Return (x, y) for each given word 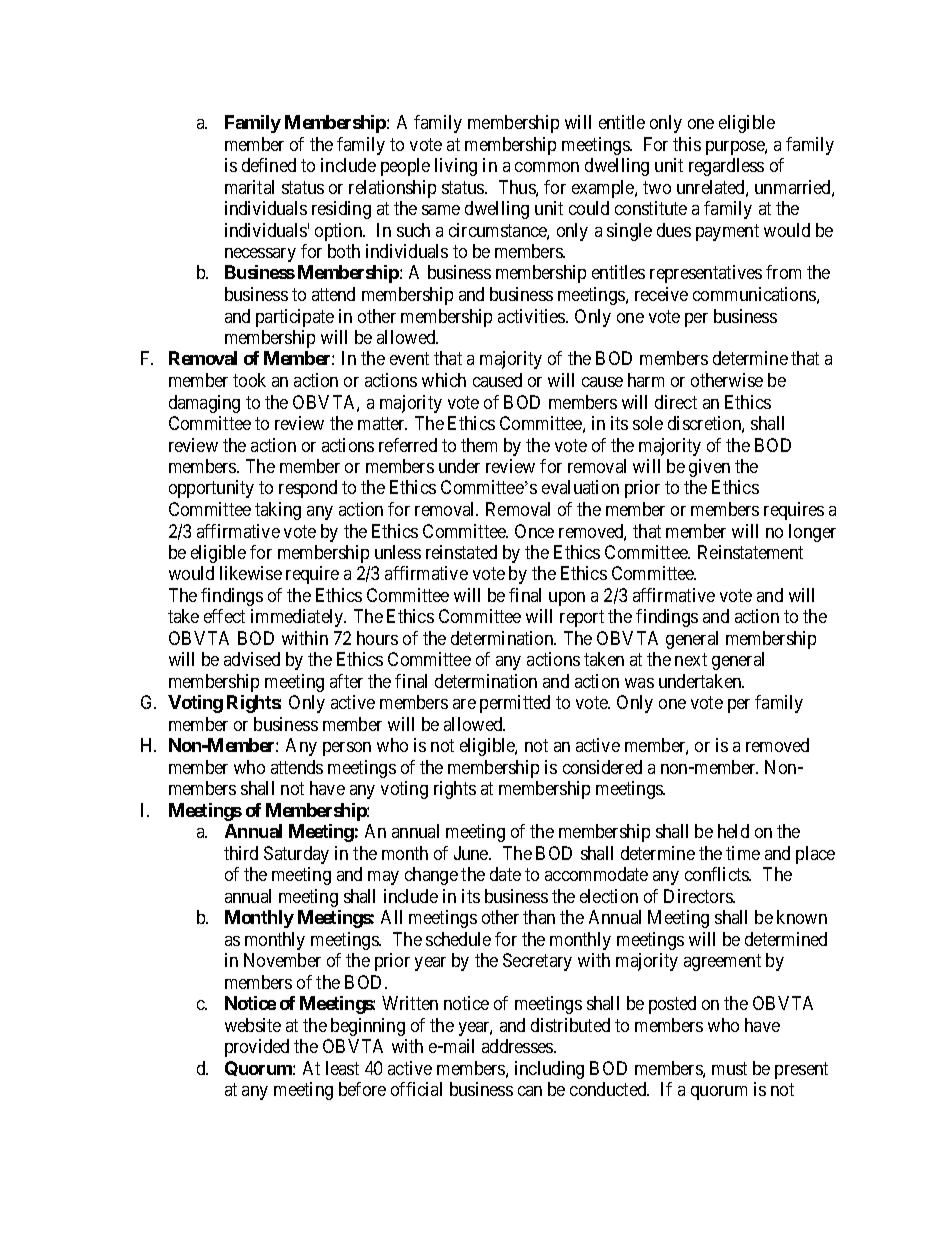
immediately (298, 618)
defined (269, 165)
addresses (518, 1046)
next (691, 660)
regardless (726, 167)
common (547, 167)
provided (257, 1048)
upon (567, 599)
